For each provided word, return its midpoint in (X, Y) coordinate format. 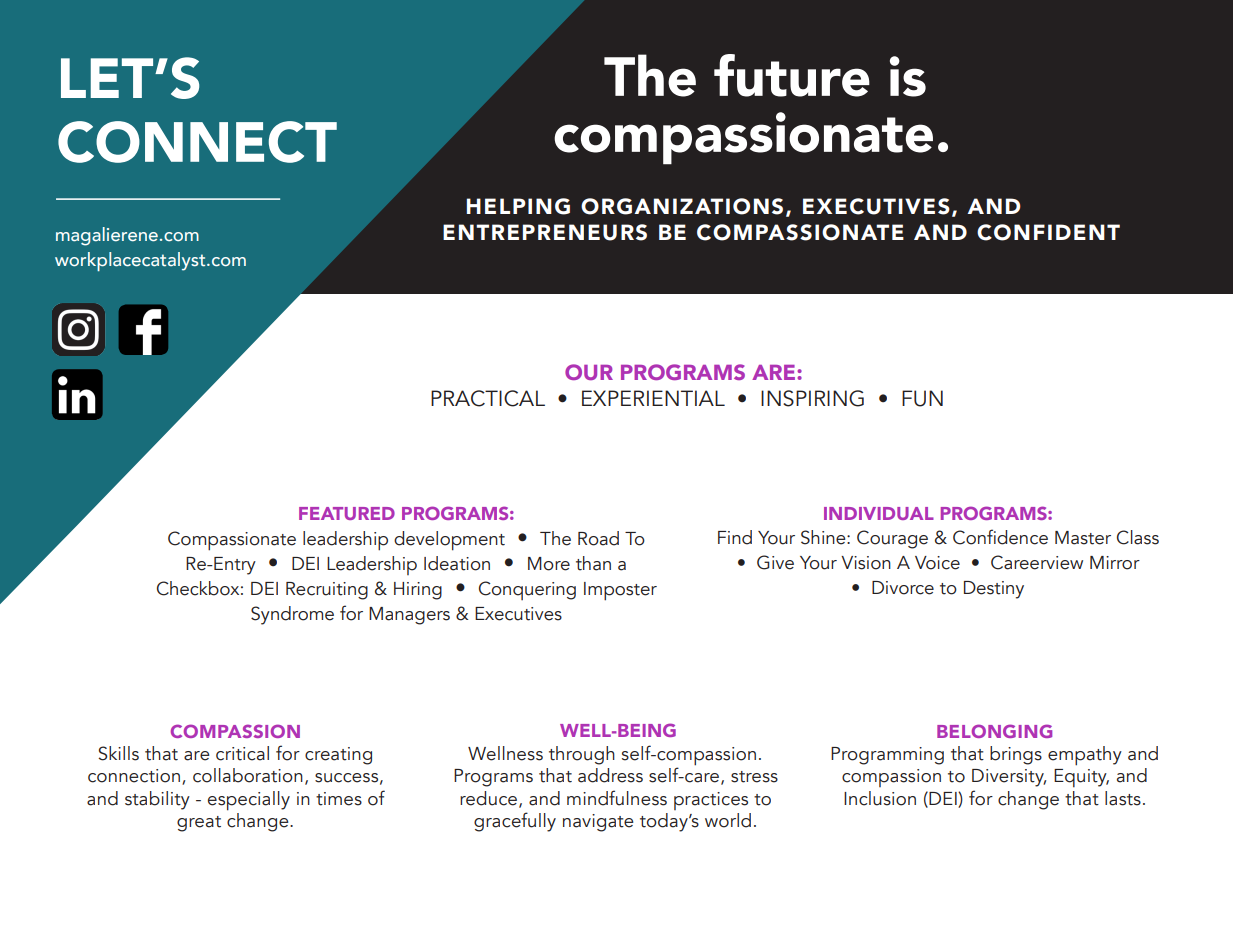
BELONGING (994, 731)
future (792, 75)
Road (598, 538)
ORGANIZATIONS (682, 206)
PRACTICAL (488, 398)
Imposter (620, 591)
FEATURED (347, 513)
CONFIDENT (1048, 232)
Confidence (1000, 537)
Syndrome (292, 615)
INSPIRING (812, 398)
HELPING (518, 206)
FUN (922, 398)
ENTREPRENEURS (545, 232)
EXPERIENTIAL (653, 398)
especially (249, 801)
